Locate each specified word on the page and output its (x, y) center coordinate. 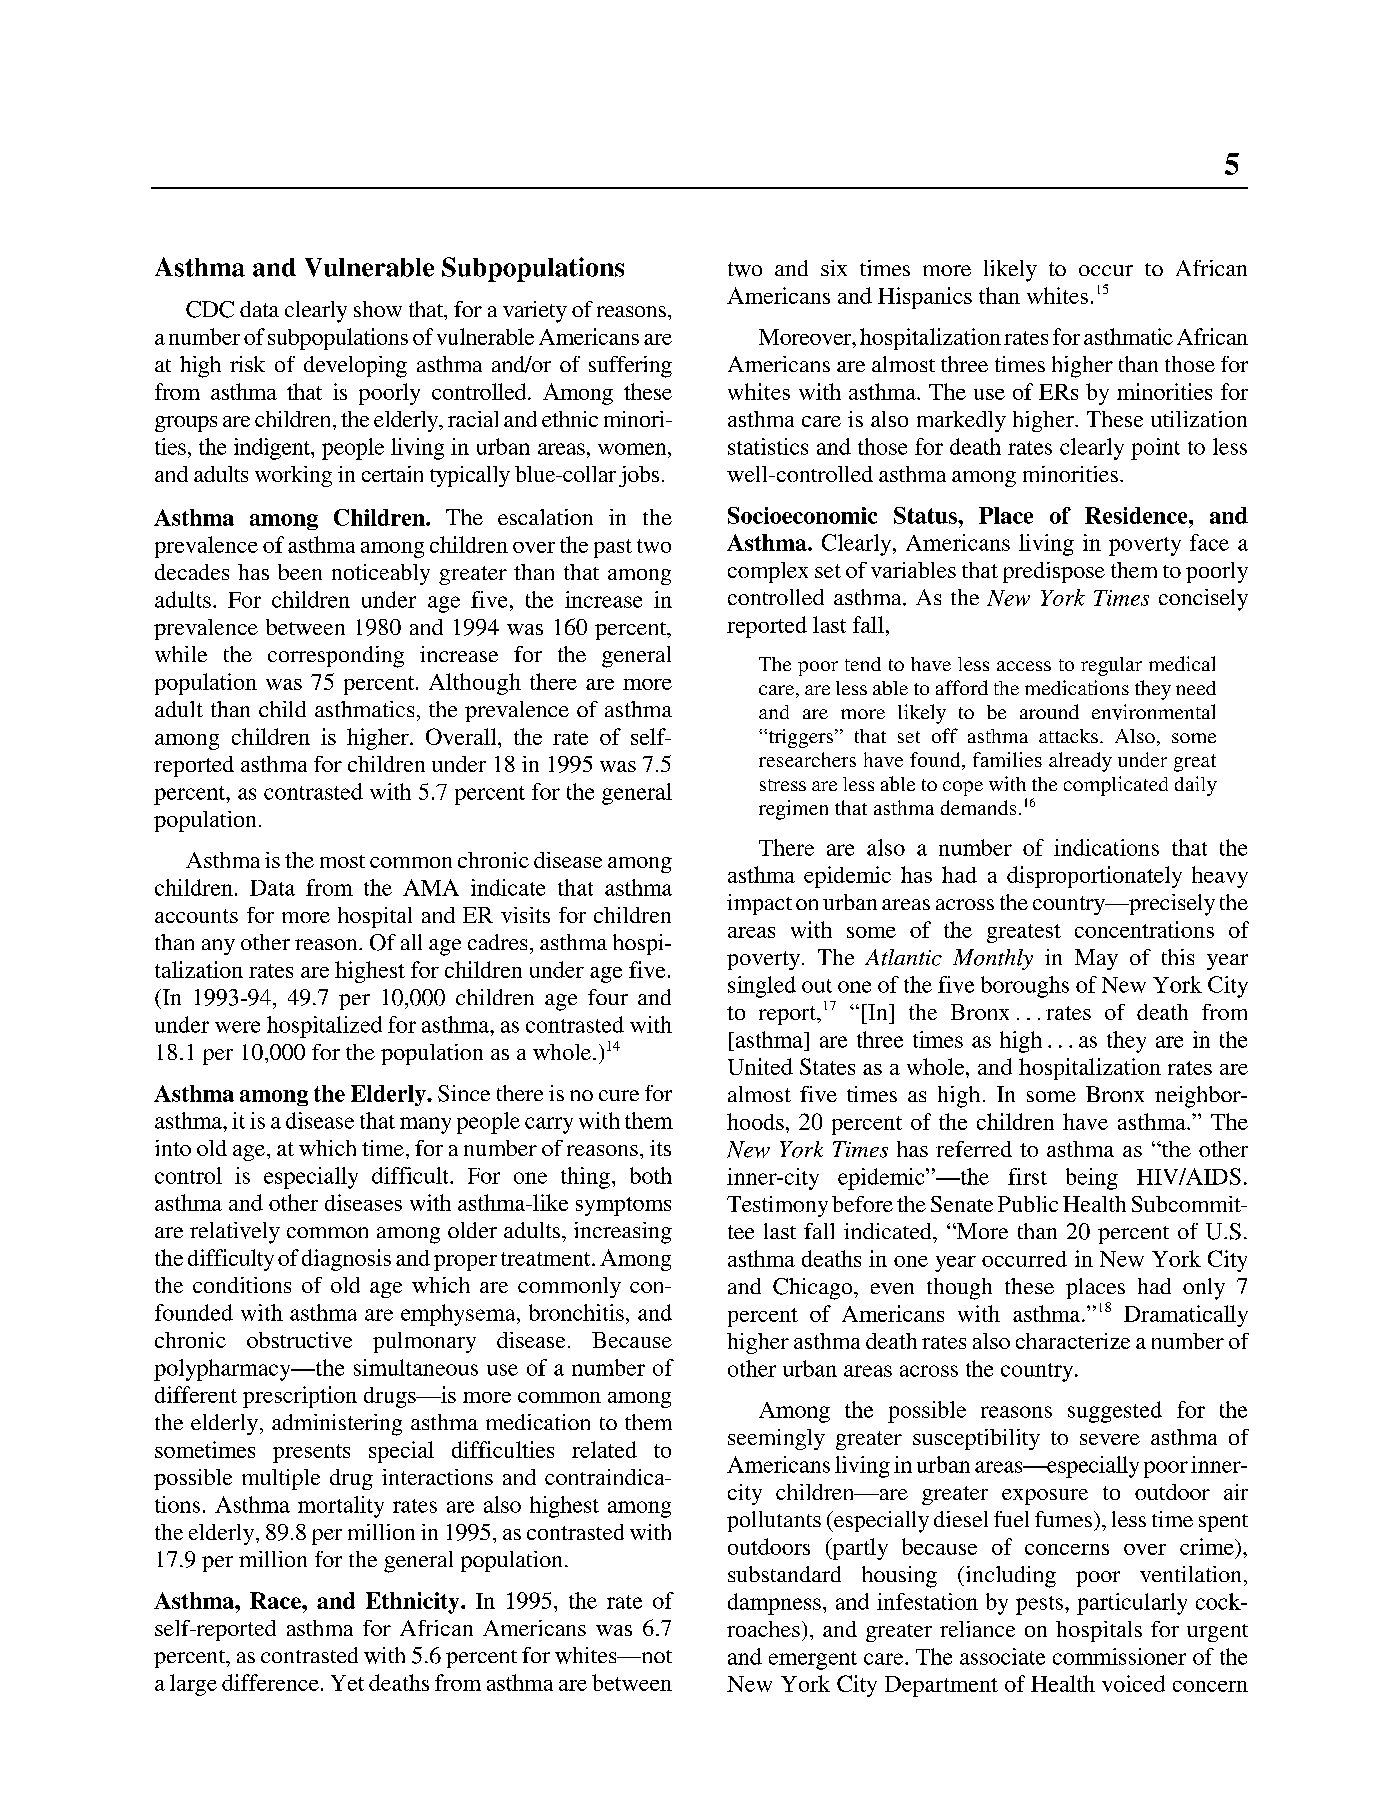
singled (762, 987)
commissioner (1119, 1656)
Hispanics (925, 298)
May (1096, 959)
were (237, 1027)
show (378, 309)
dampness (774, 1604)
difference (270, 1682)
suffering (630, 367)
